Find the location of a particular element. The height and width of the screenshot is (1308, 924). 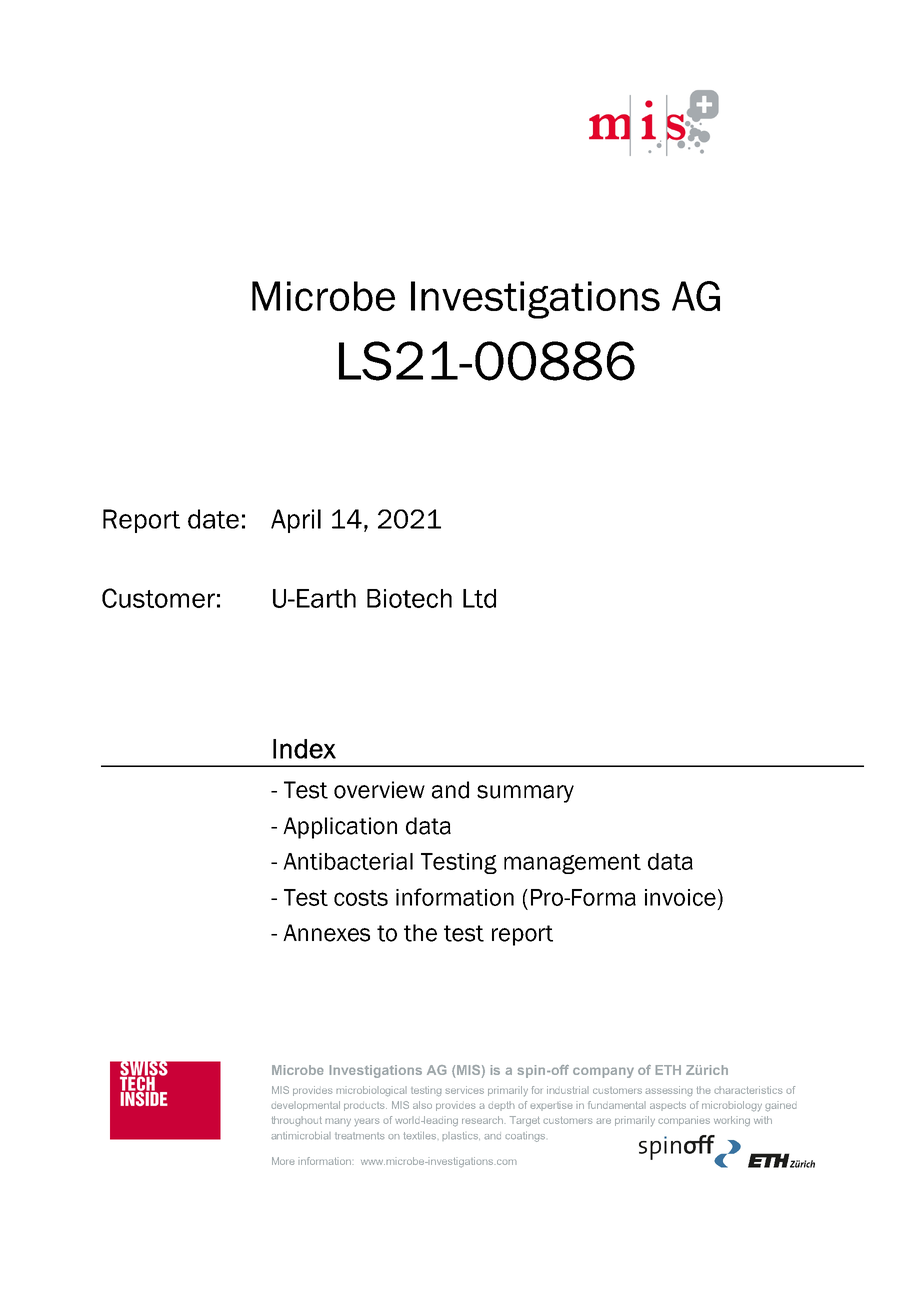

antimicrobial is located at coordinates (301, 1136).
